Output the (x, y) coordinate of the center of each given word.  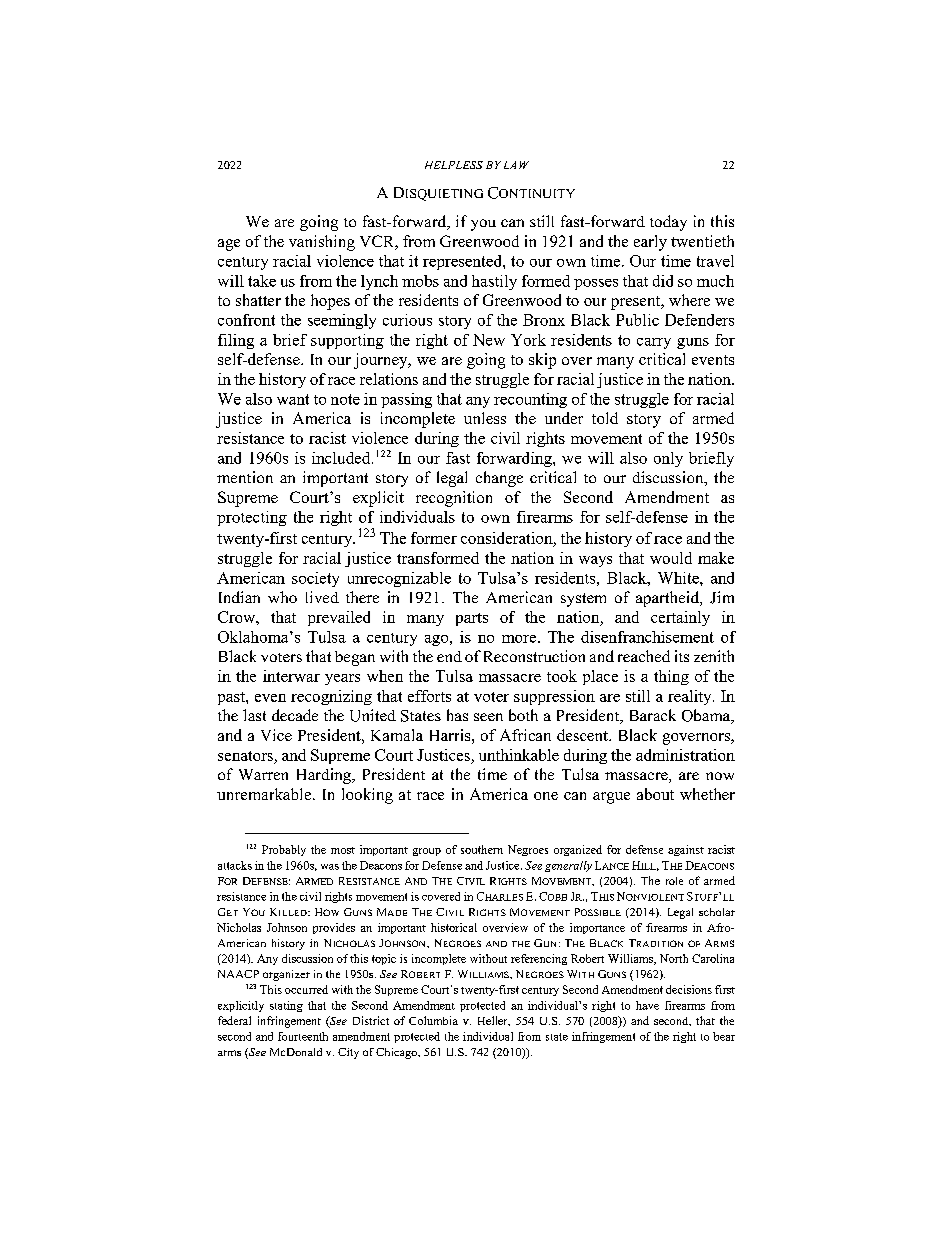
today (668, 223)
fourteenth (303, 1036)
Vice (276, 735)
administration (685, 755)
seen (488, 717)
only (668, 459)
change (499, 479)
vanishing (322, 243)
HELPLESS (454, 165)
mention (245, 477)
